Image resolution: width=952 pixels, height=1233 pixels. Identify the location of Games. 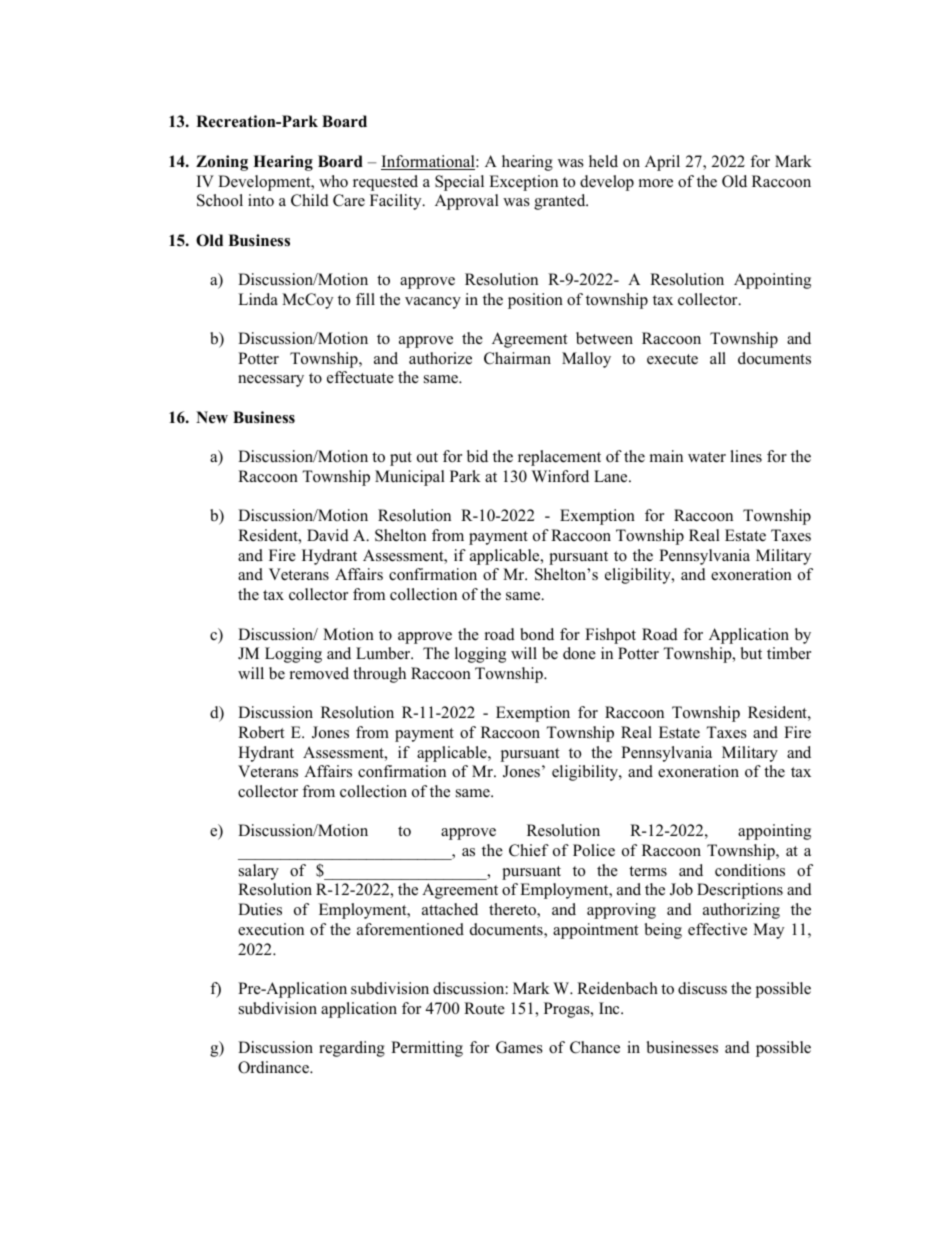
(519, 1047).
